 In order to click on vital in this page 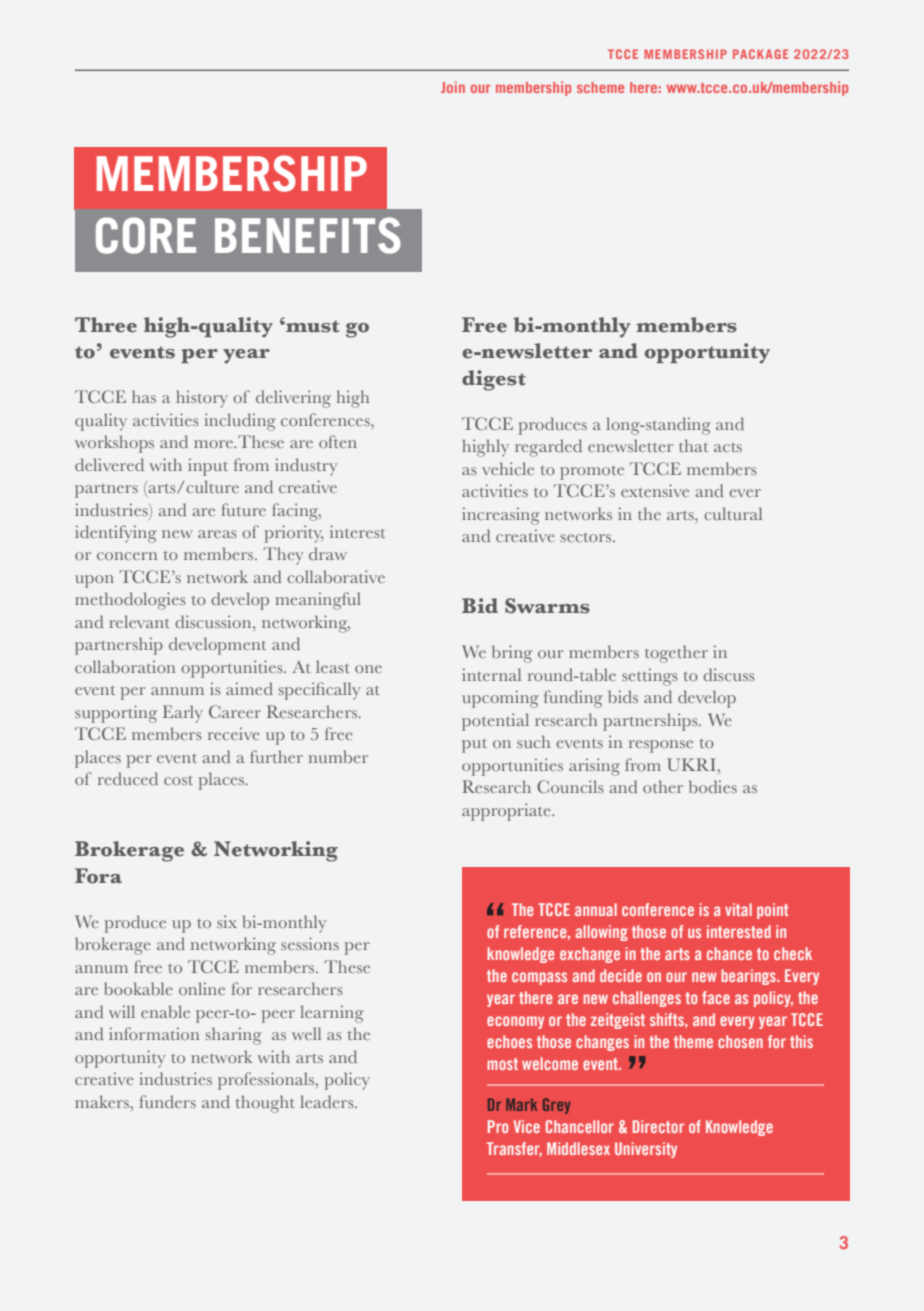, I will do `click(738, 909)`.
